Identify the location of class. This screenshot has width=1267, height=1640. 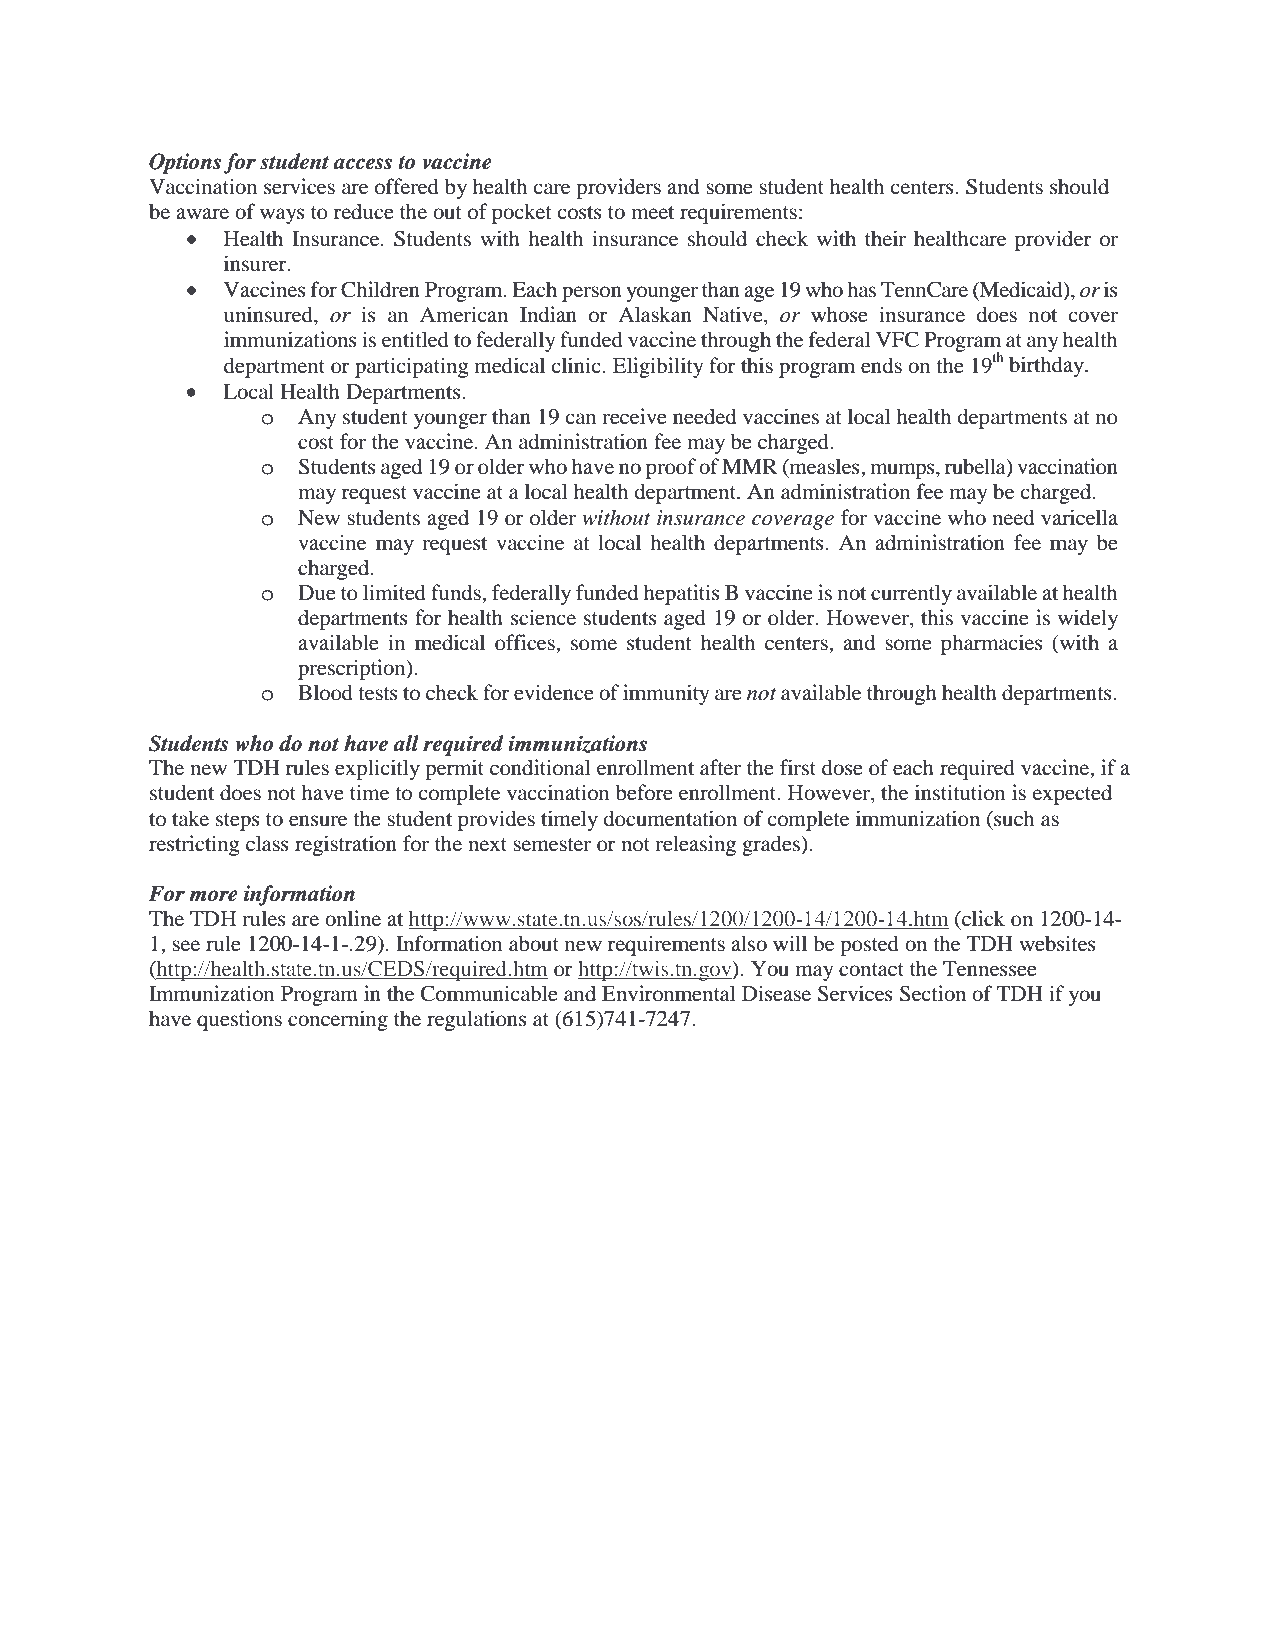
(267, 843).
